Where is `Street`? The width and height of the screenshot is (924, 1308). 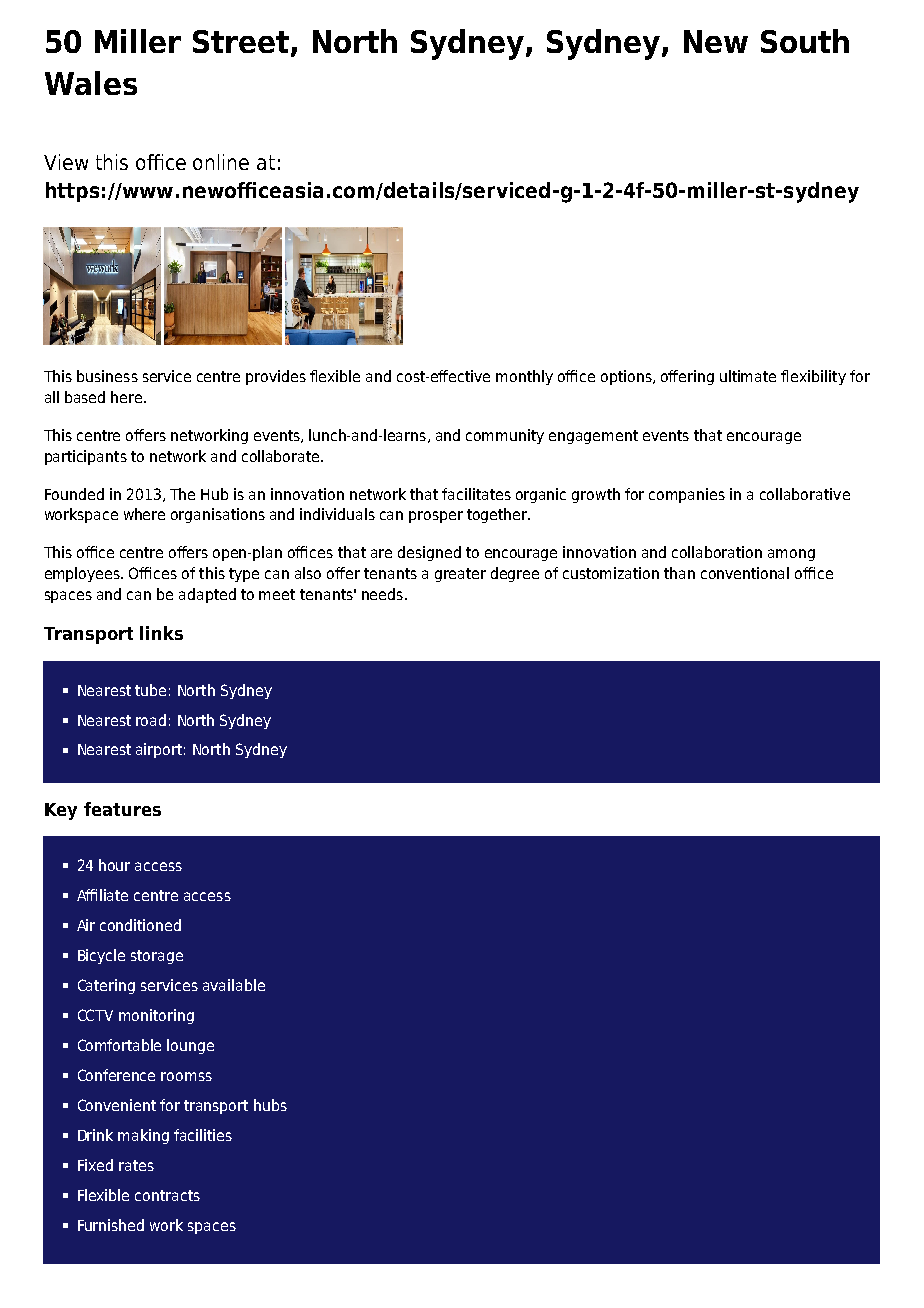 Street is located at coordinates (242, 43).
